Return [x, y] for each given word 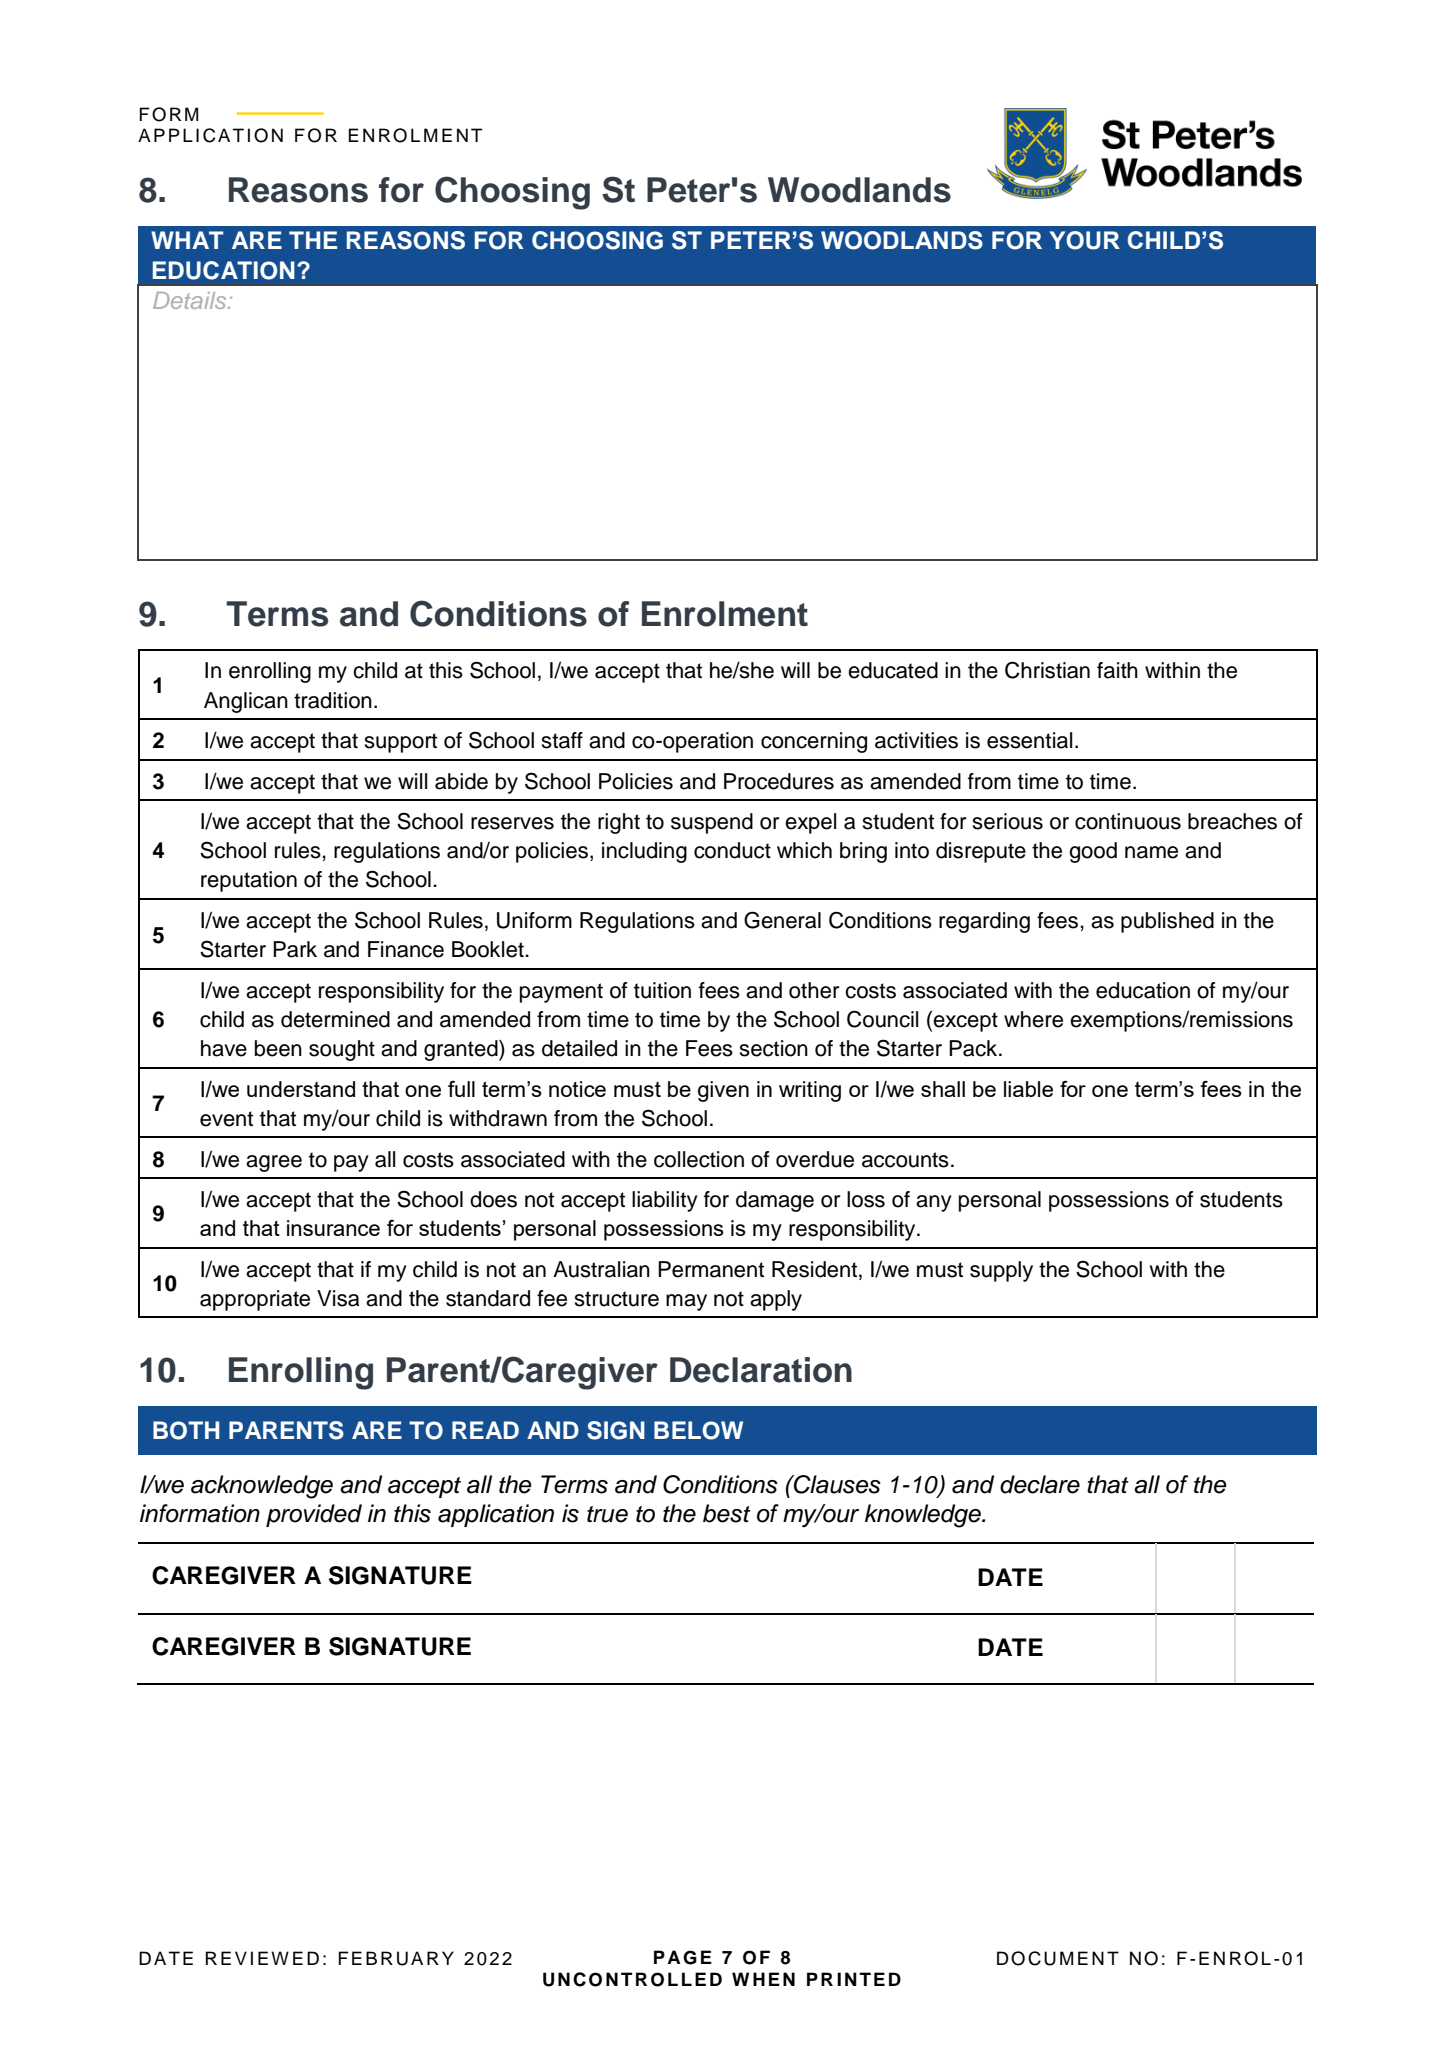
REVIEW [247, 1958]
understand [301, 1089]
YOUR [1084, 240]
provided [314, 1515]
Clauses [836, 1484]
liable [1028, 1089]
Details [191, 300]
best [727, 1513]
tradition [333, 700]
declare [1040, 1484]
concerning [814, 742]
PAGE [683, 1957]
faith [1117, 670]
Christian [1047, 670]
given [723, 1091]
